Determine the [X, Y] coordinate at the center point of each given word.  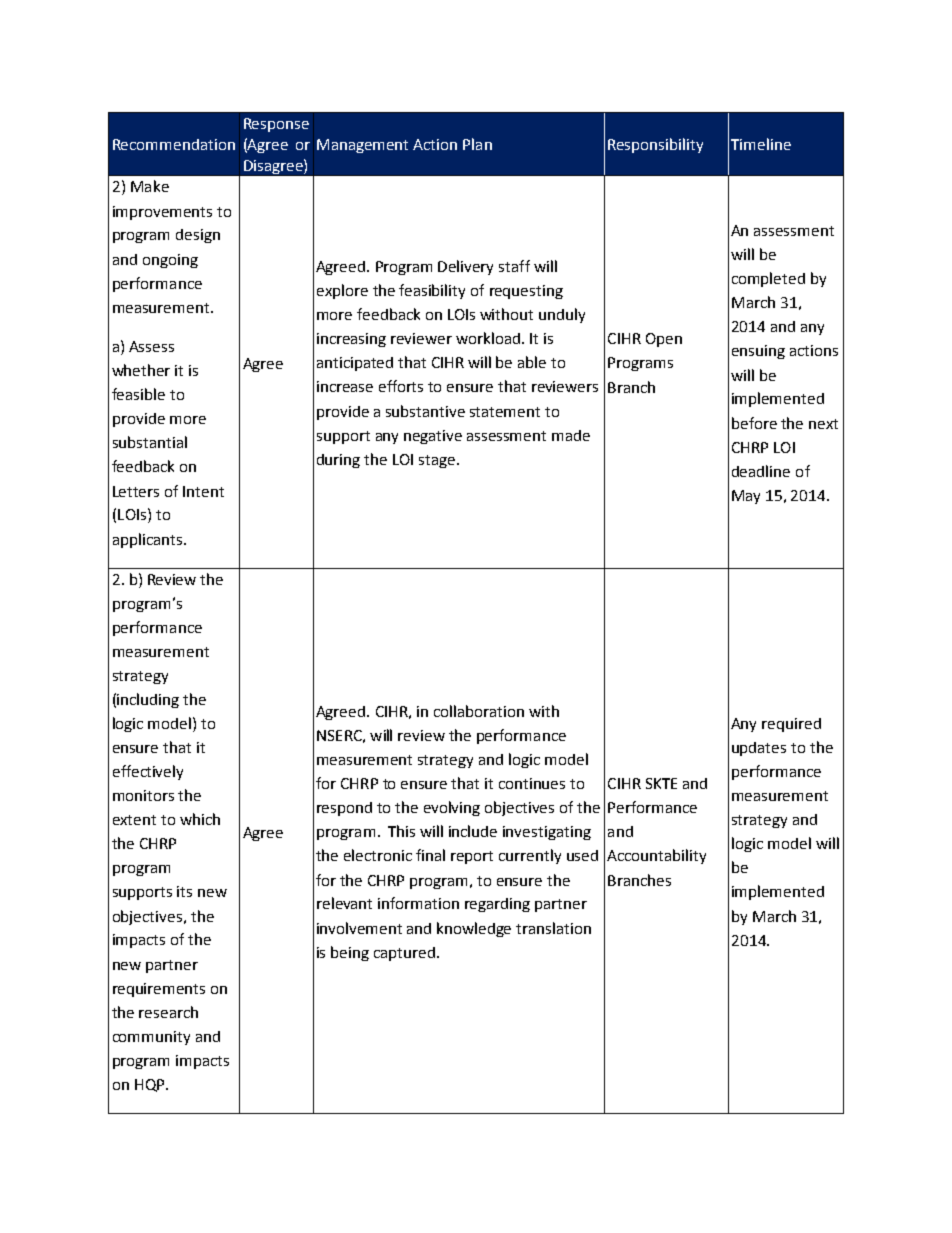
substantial [150, 442]
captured [404, 954]
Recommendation [174, 144]
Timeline [761, 144]
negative [433, 437]
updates [759, 749]
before [754, 423]
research [168, 1012]
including [148, 700]
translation [553, 928]
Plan [477, 144]
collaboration [479, 711]
